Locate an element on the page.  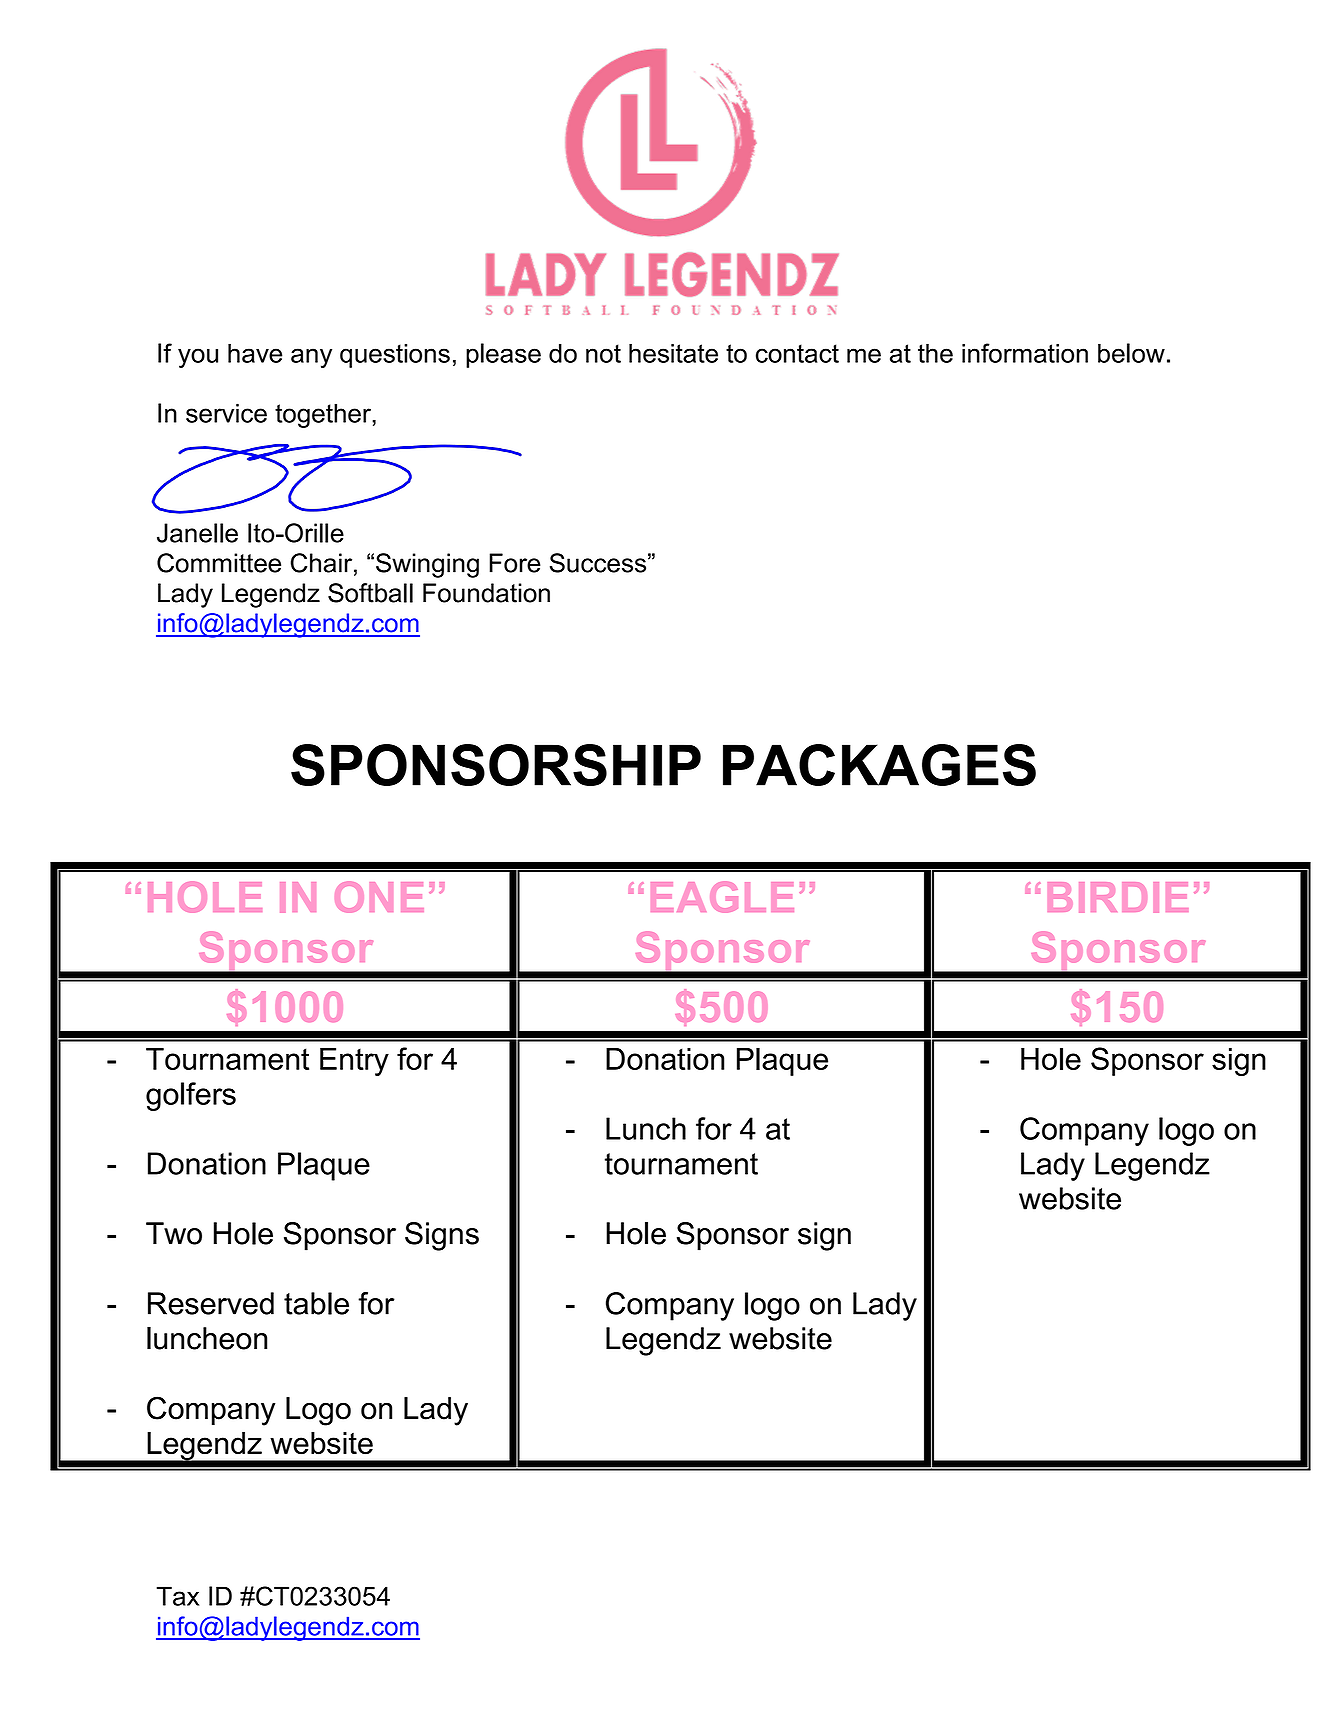
hesitate is located at coordinates (673, 353).
